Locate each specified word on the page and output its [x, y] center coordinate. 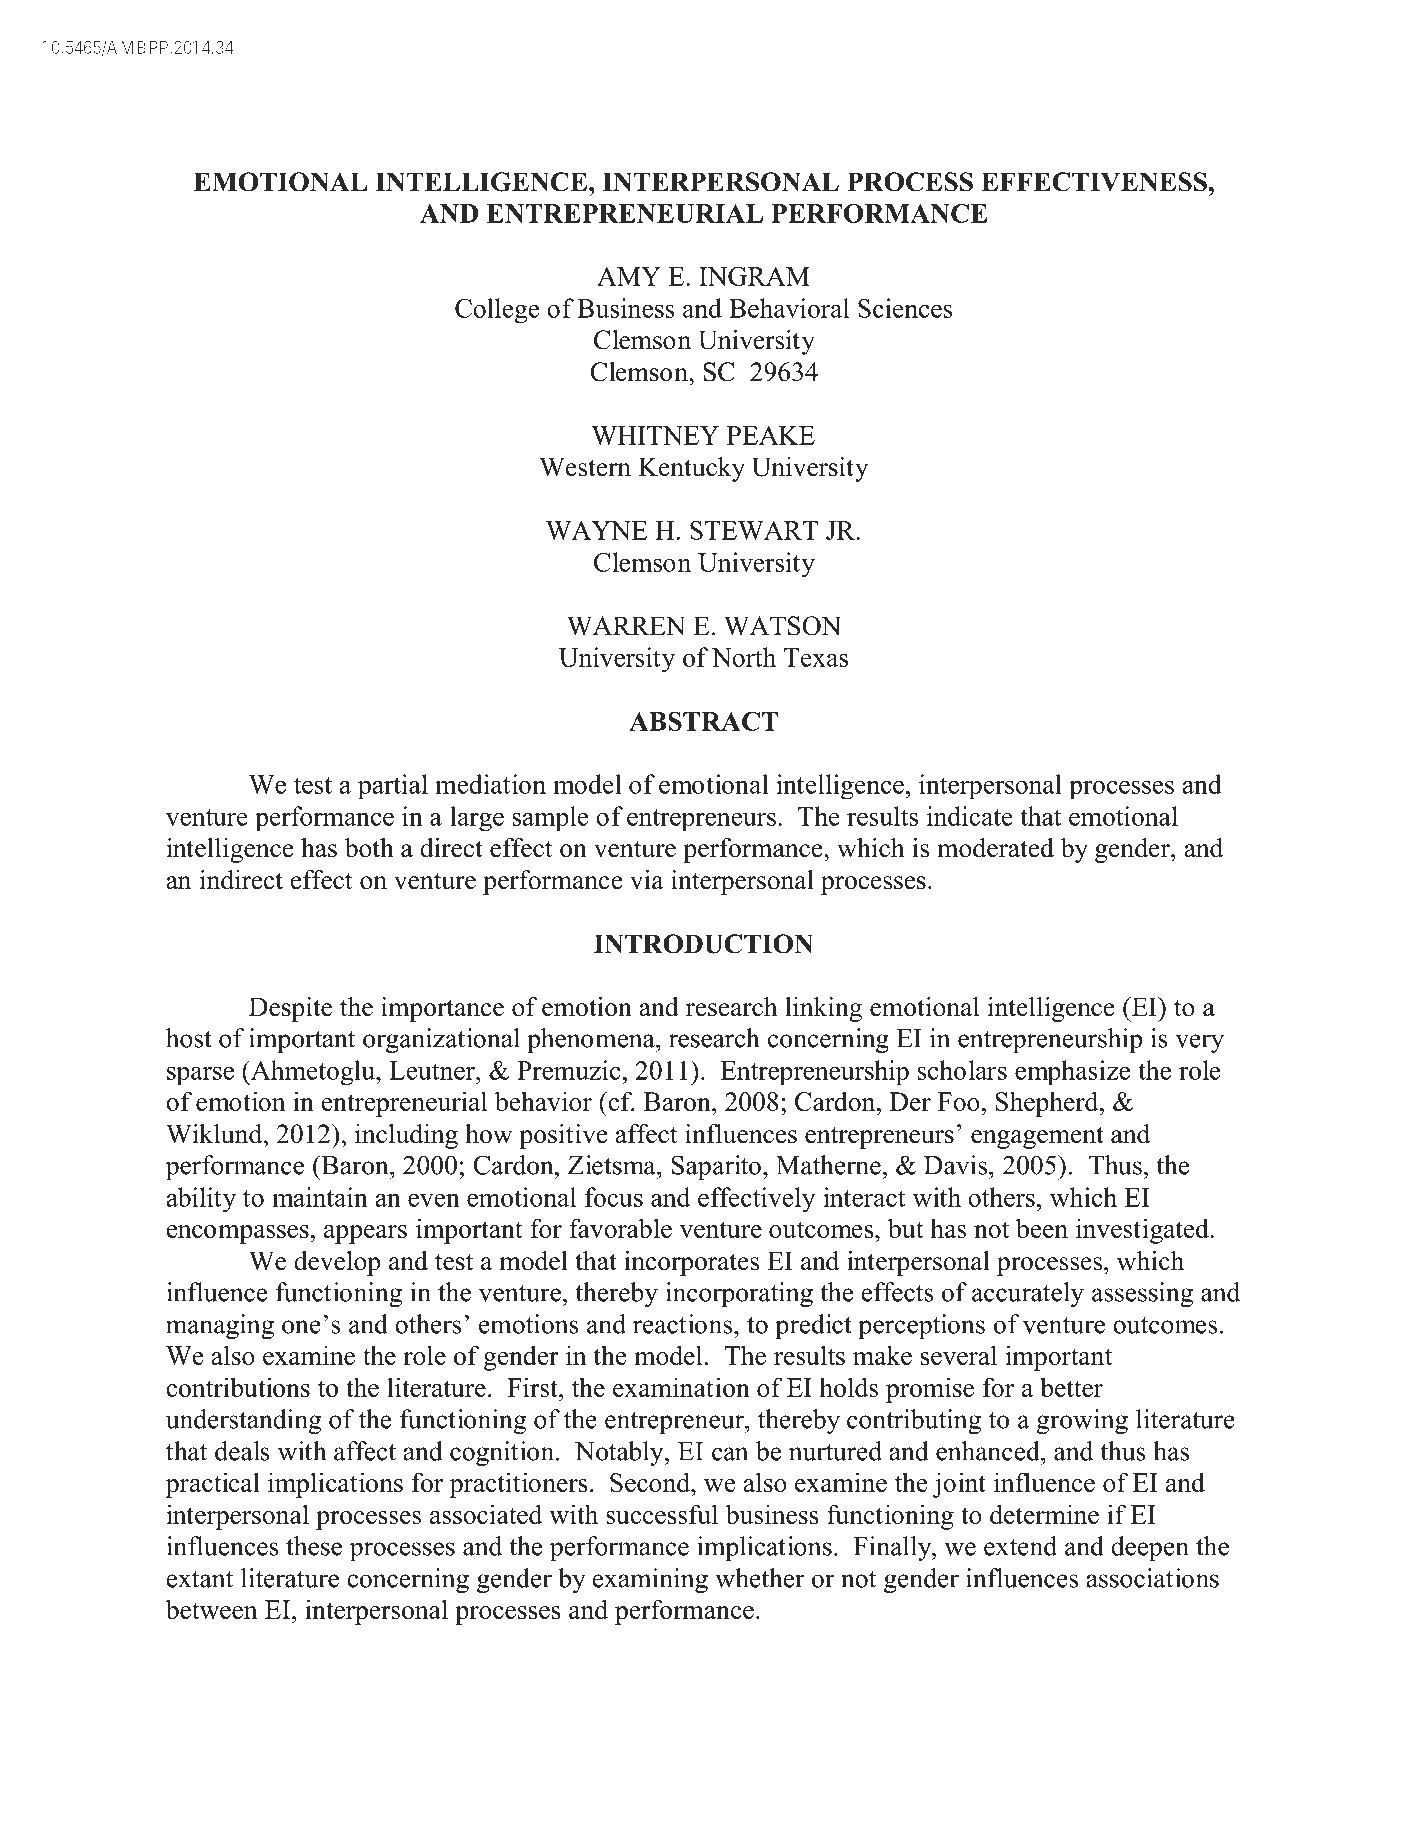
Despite [290, 1009]
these [314, 1546]
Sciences [905, 308]
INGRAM [754, 276]
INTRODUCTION [703, 944]
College [497, 310]
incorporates [691, 1263]
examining [650, 1580]
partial [393, 786]
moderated [995, 848]
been [1042, 1228]
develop [337, 1263]
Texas [816, 657]
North [744, 657]
